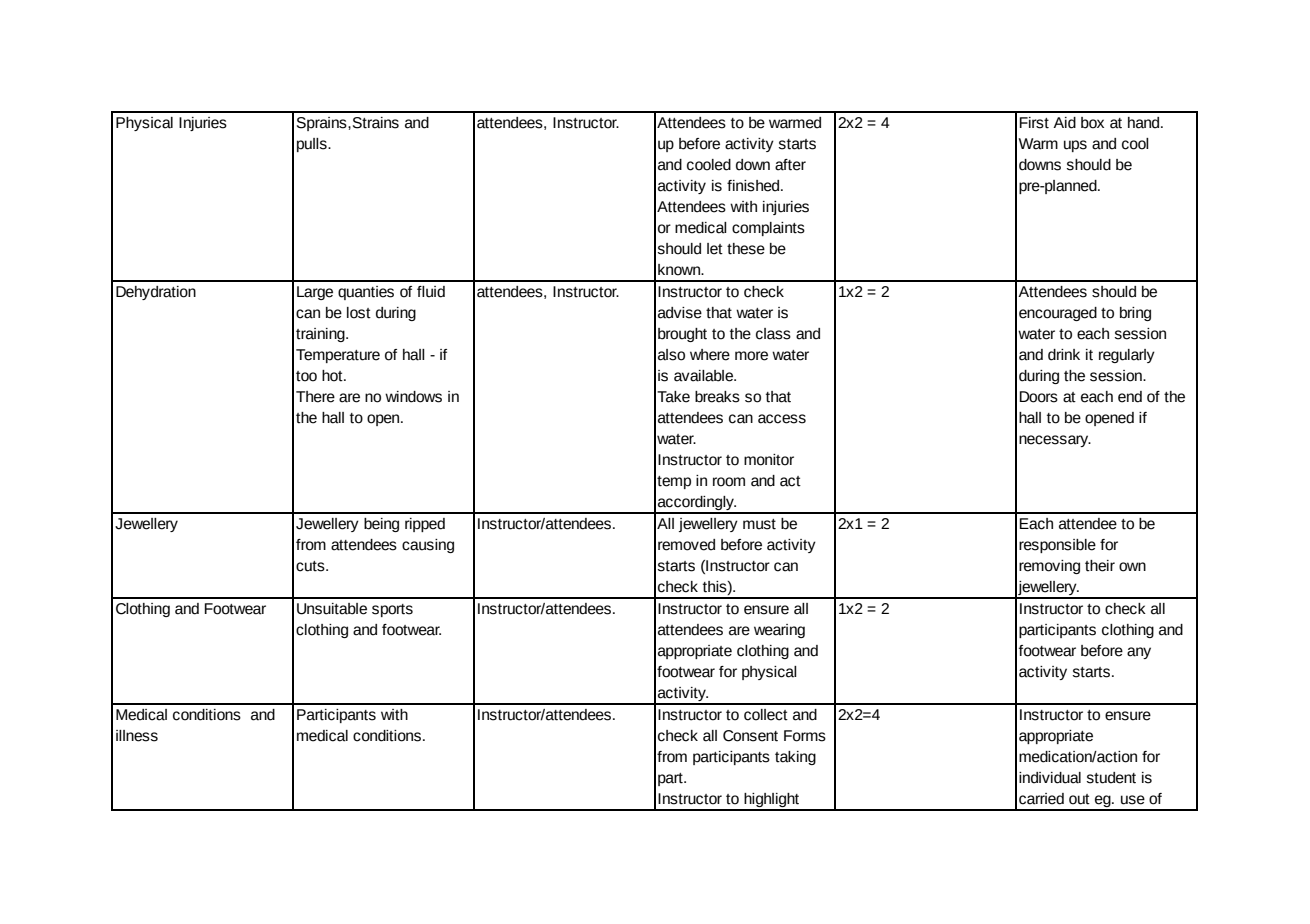 This screenshot has width=1310, height=924. What do you see at coordinates (795, 758) in the screenshot?
I see `taking` at bounding box center [795, 758].
